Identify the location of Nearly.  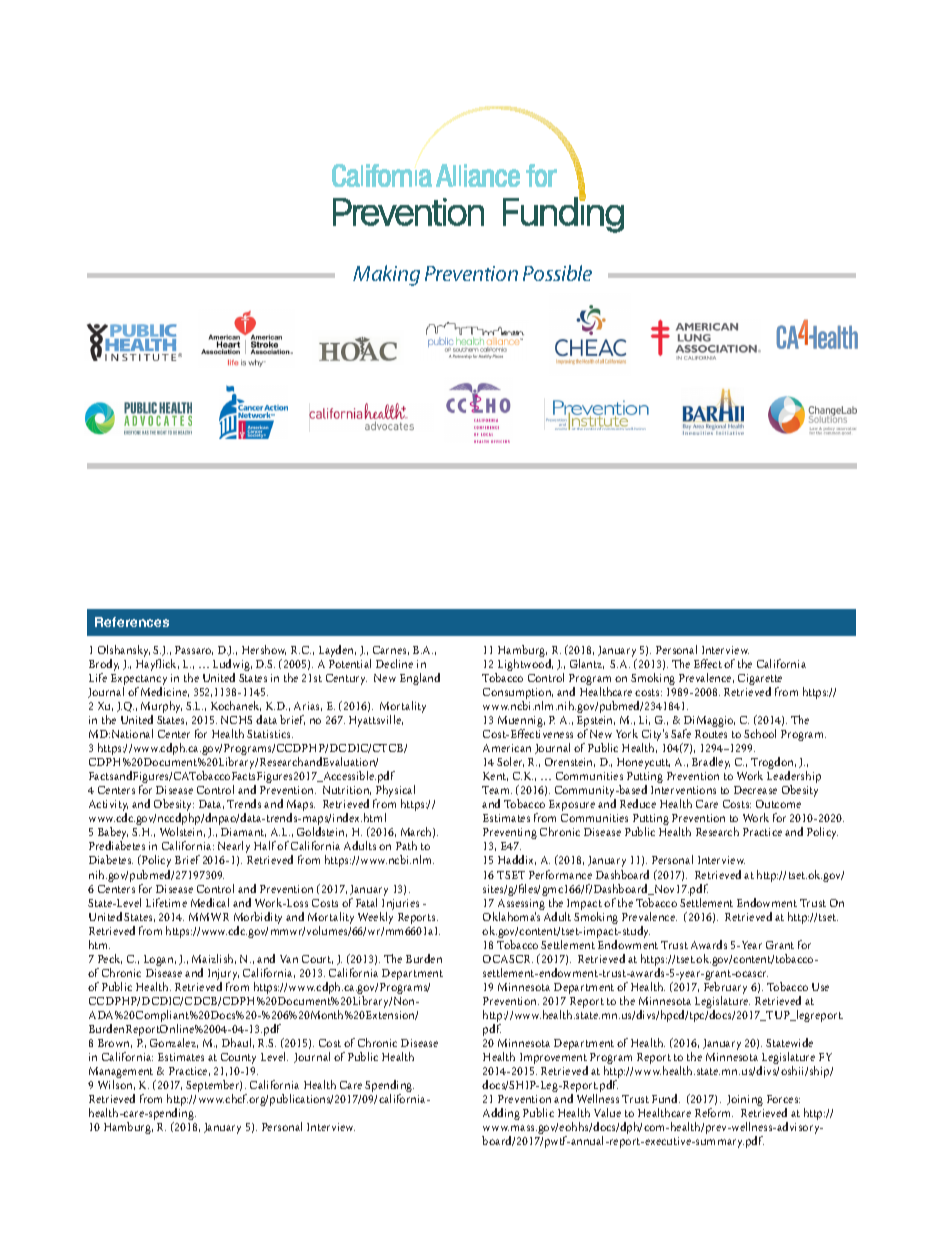
(234, 849).
